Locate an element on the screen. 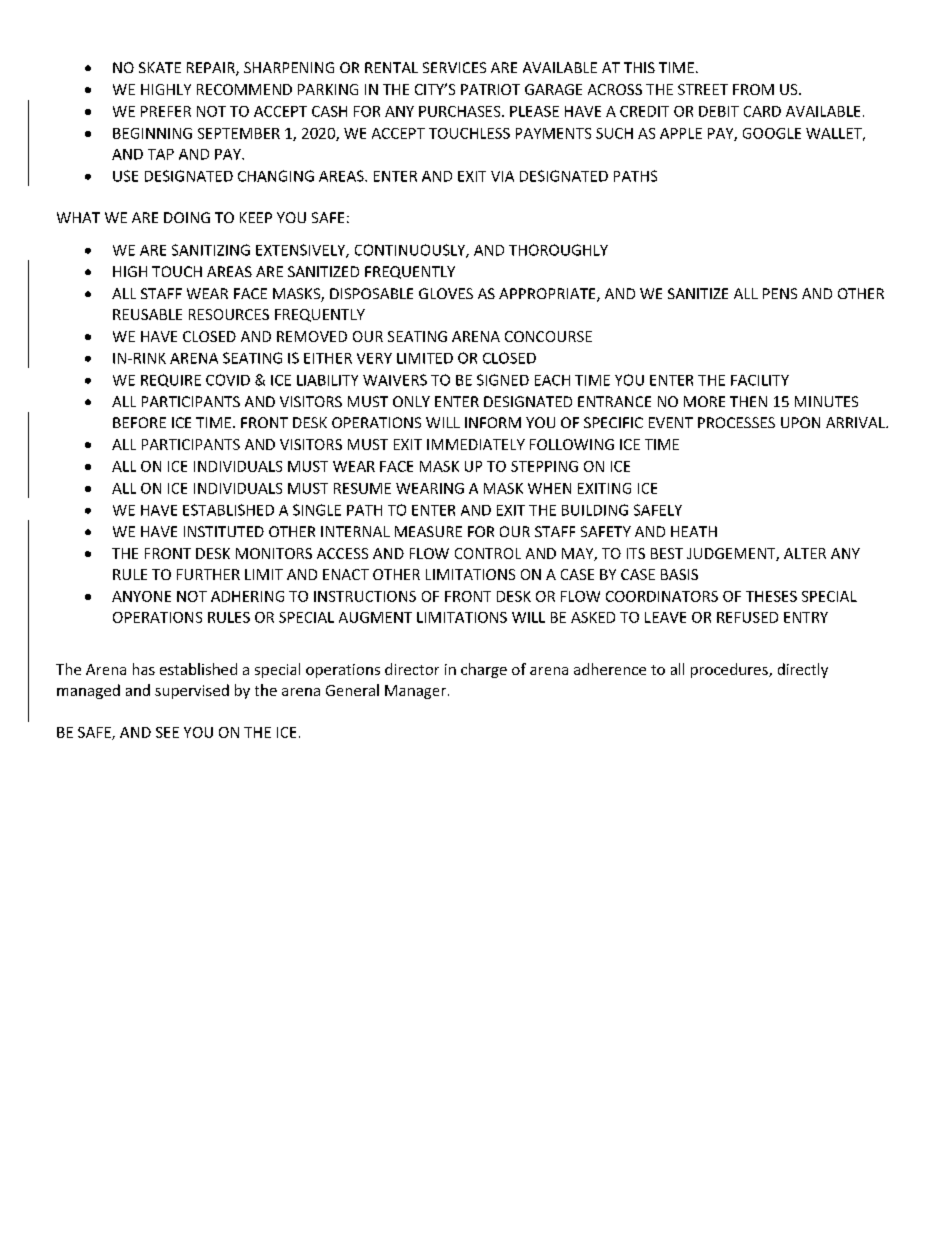  PATRIOT is located at coordinates (490, 89).
